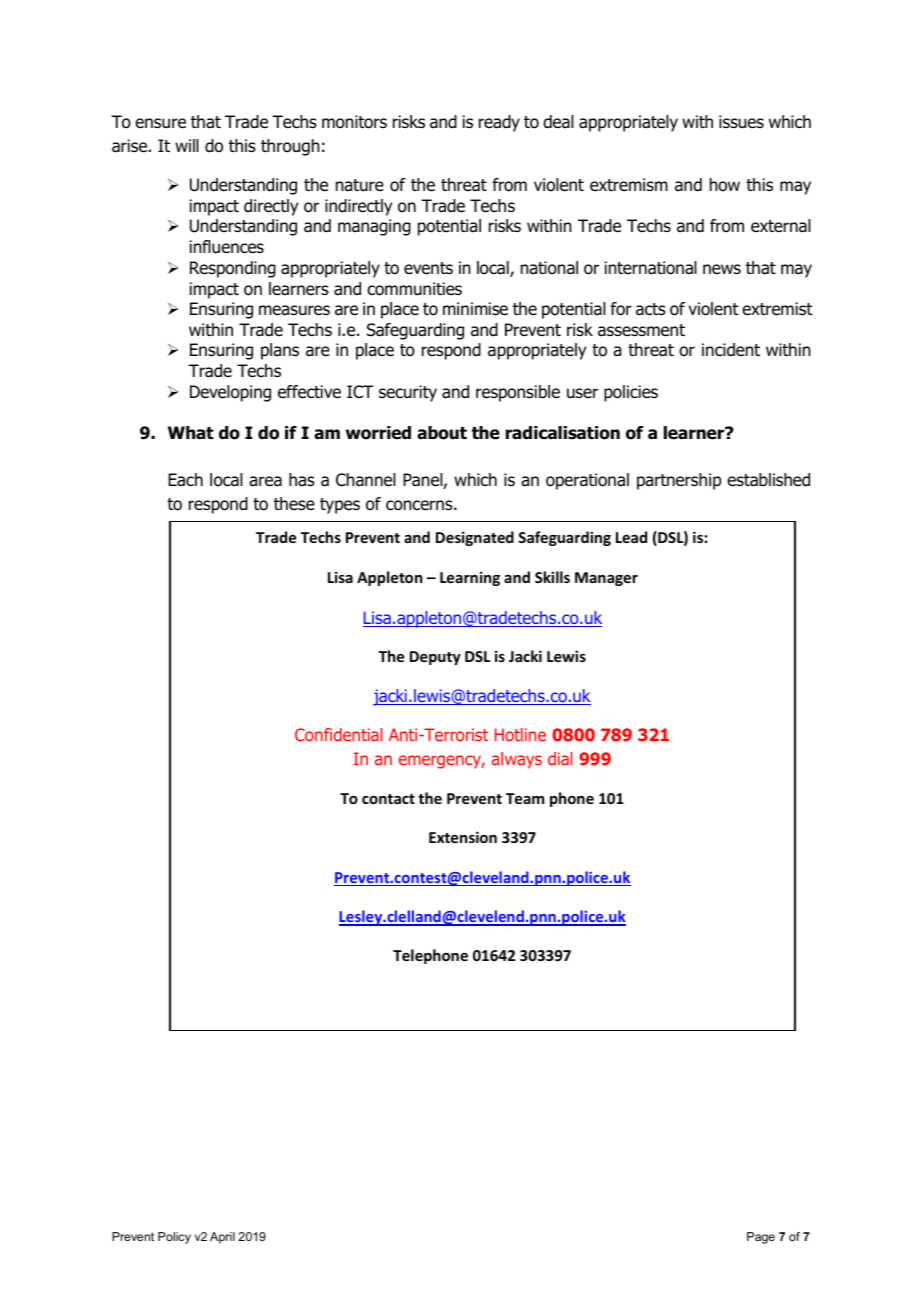 The width and height of the screenshot is (924, 1307). Describe the element at coordinates (475, 538) in the screenshot. I see `Designated` at that location.
